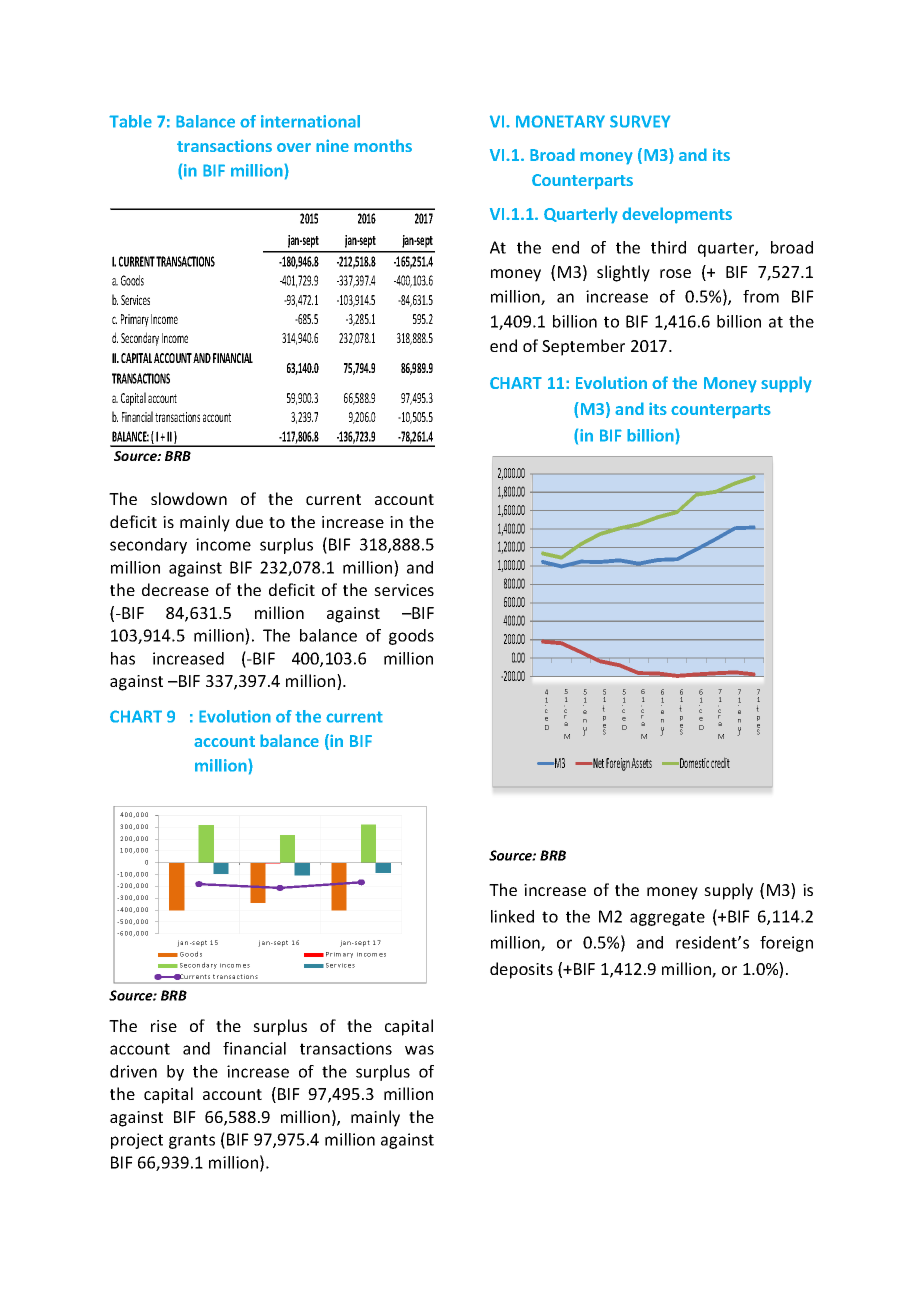  What do you see at coordinates (761, 296) in the screenshot?
I see `from` at bounding box center [761, 296].
